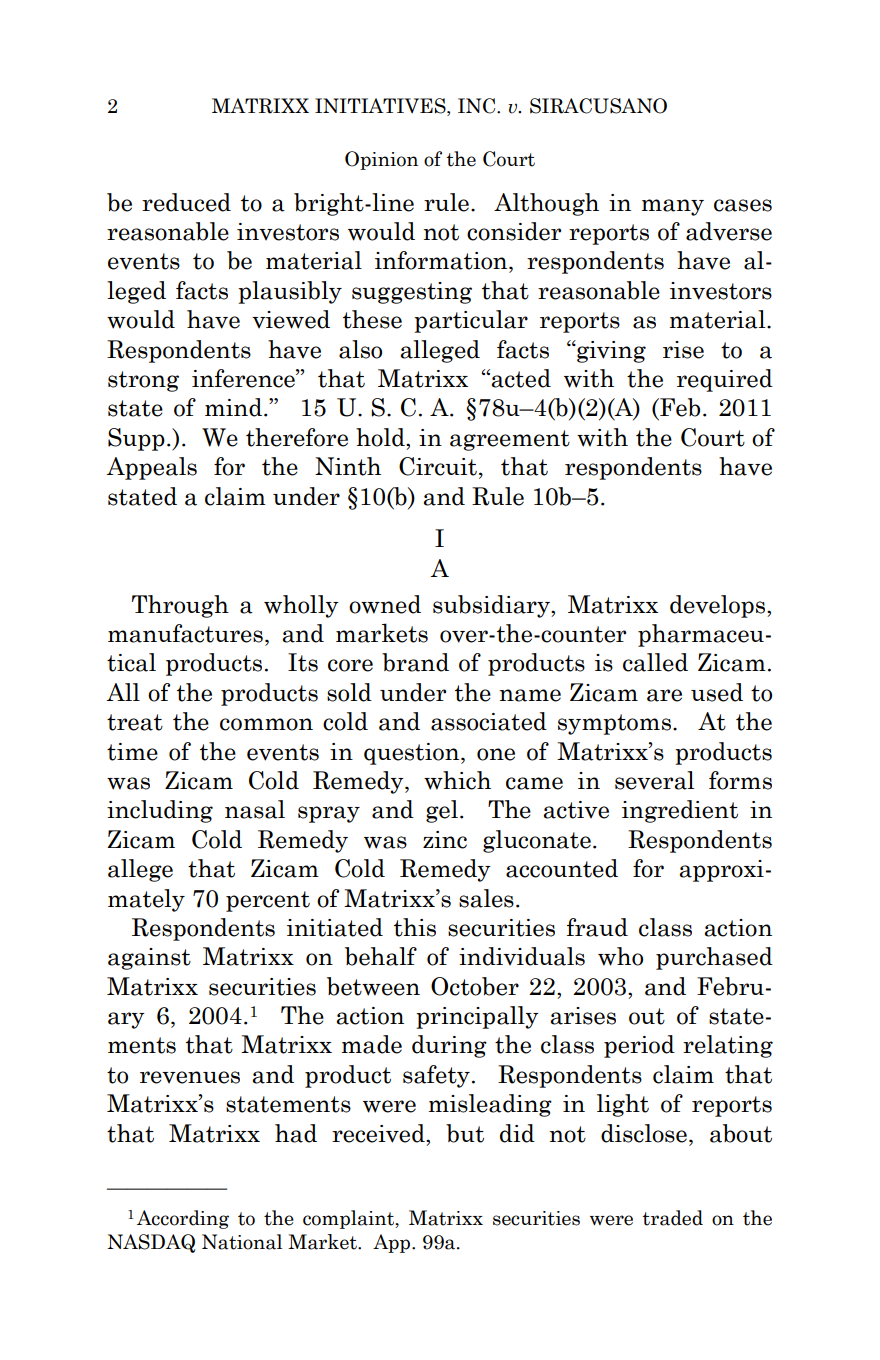 The height and width of the screenshot is (1360, 880). Describe the element at coordinates (672, 1218) in the screenshot. I see `traded` at that location.
